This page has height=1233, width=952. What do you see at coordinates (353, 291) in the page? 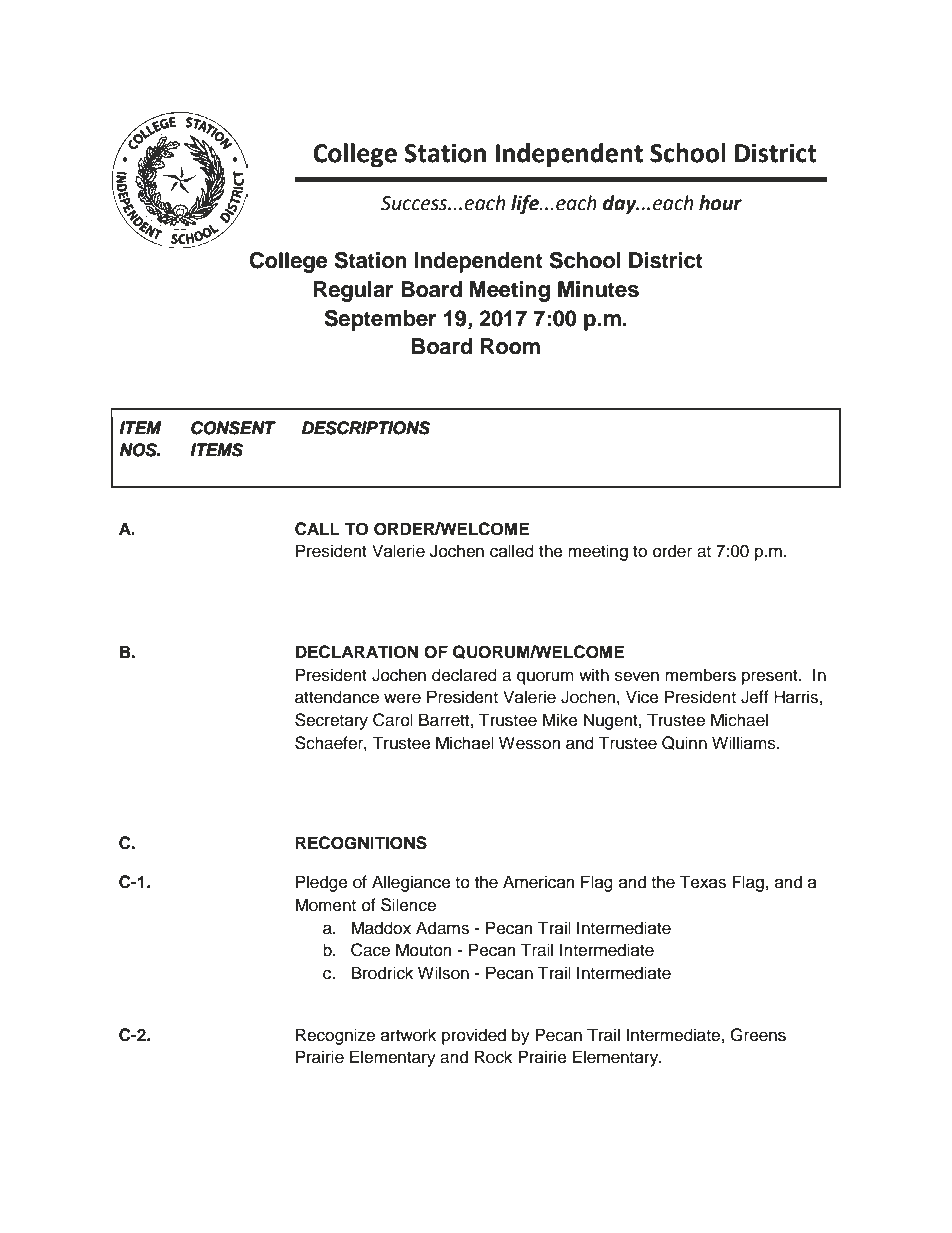
I see `Regular` at bounding box center [353, 291].
